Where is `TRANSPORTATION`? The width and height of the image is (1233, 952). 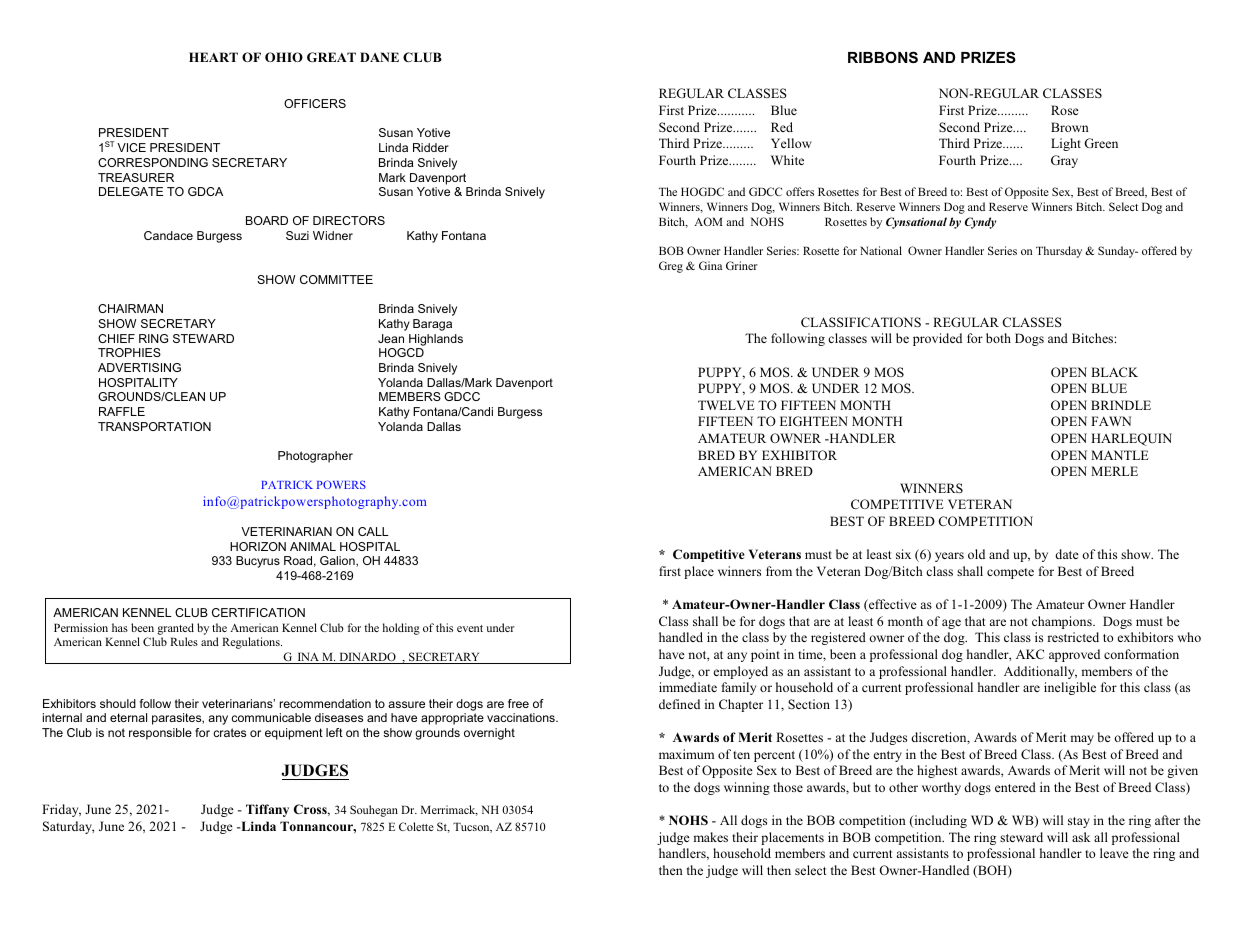
TRANSPORTATION is located at coordinates (154, 426).
